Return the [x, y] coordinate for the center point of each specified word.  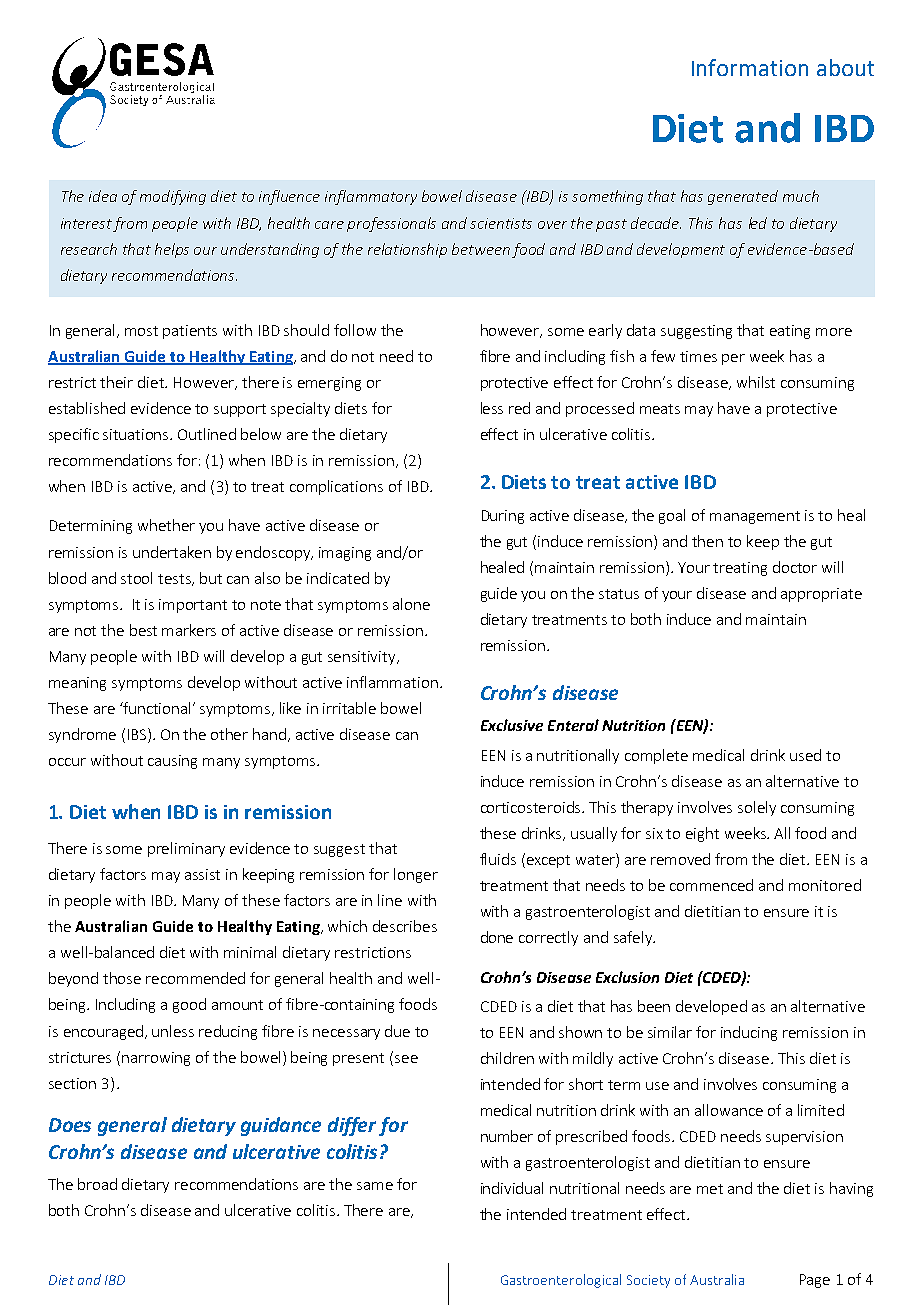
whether [166, 525]
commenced [711, 885]
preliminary [186, 849]
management [755, 517]
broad [97, 1184]
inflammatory [371, 197]
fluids [498, 859]
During [503, 517]
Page [815, 1281]
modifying [173, 197]
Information [750, 67]
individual [512, 1188]
